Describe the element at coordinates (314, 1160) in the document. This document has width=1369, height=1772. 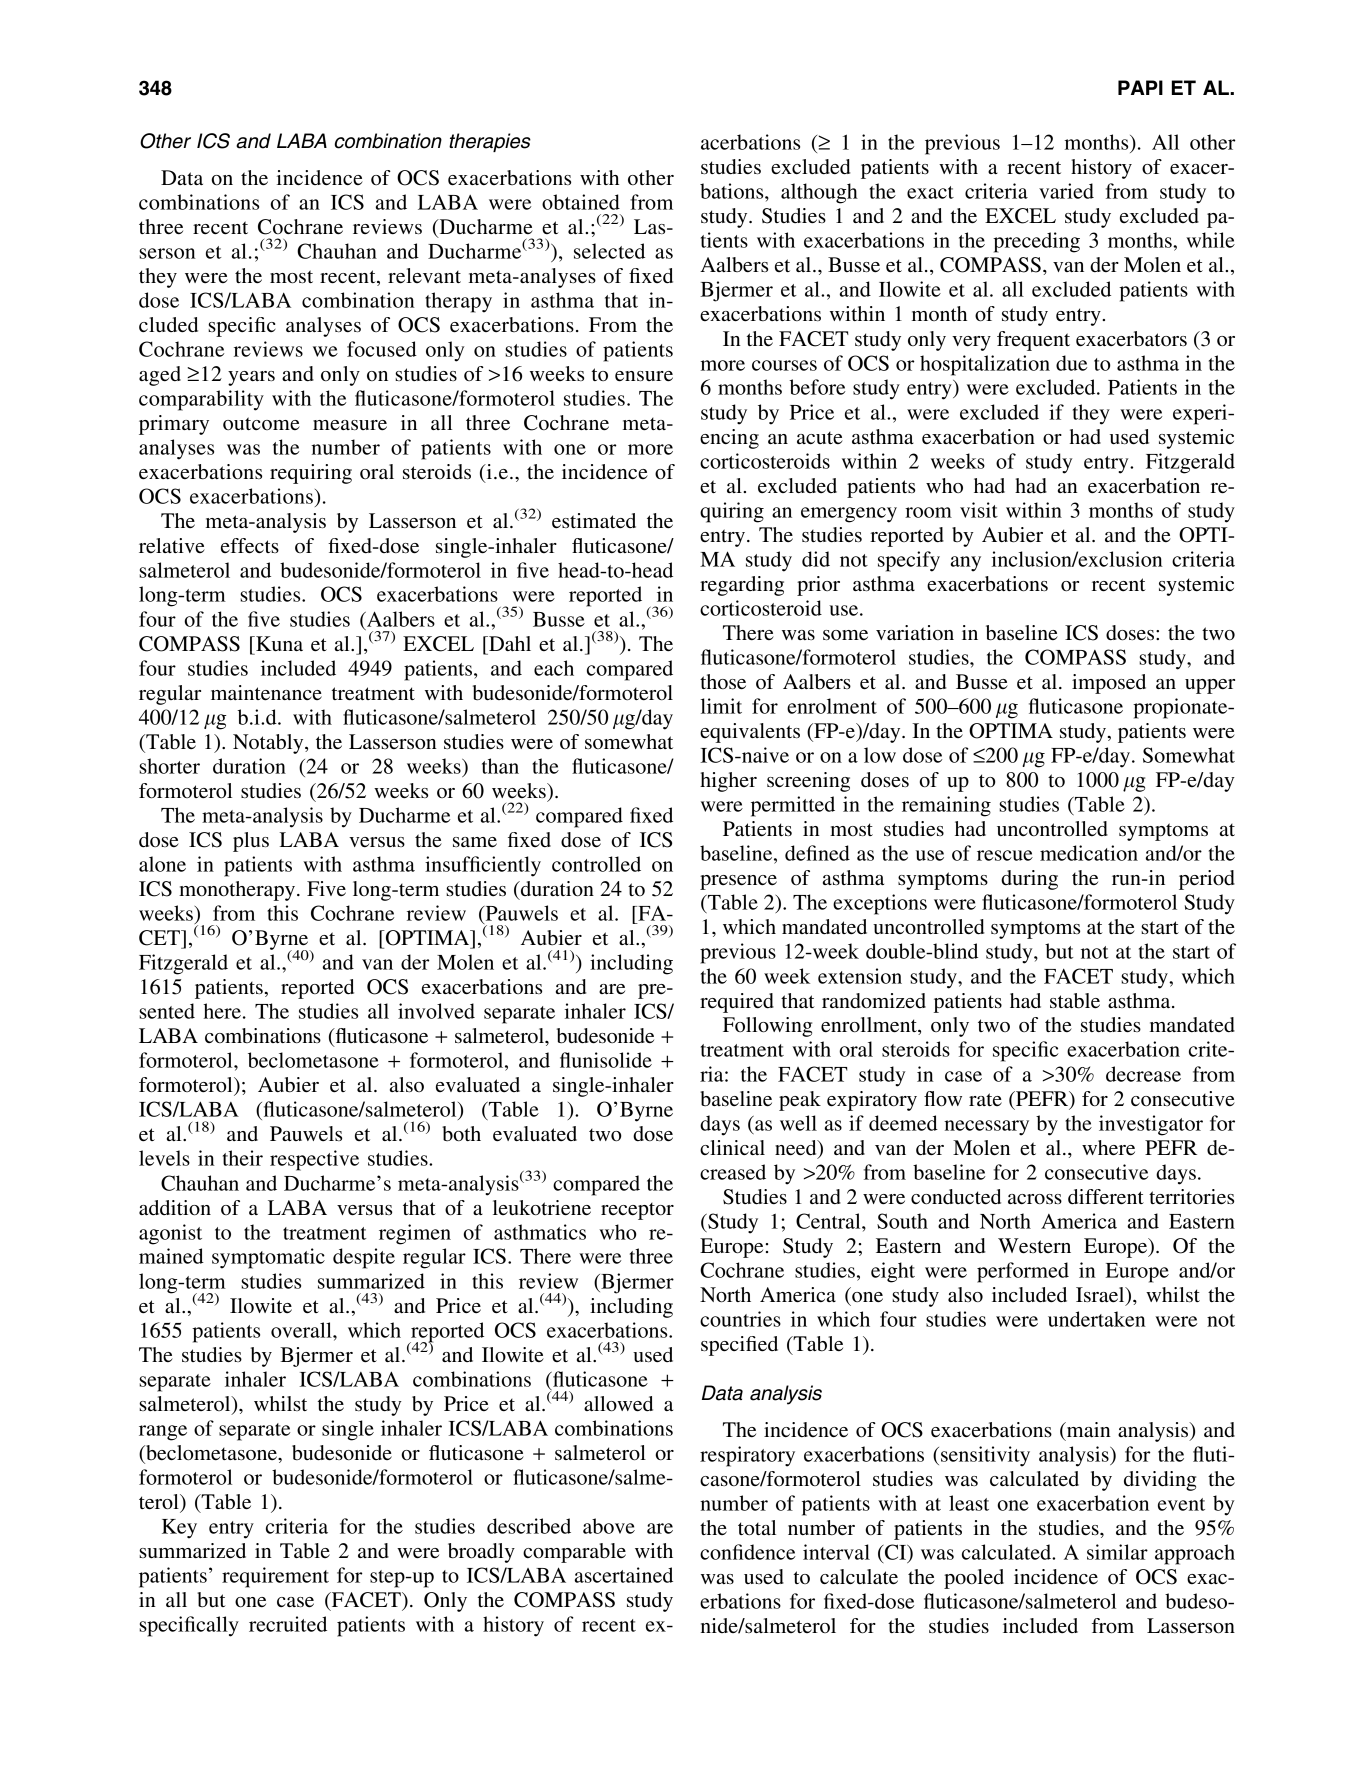
I see `respective` at that location.
